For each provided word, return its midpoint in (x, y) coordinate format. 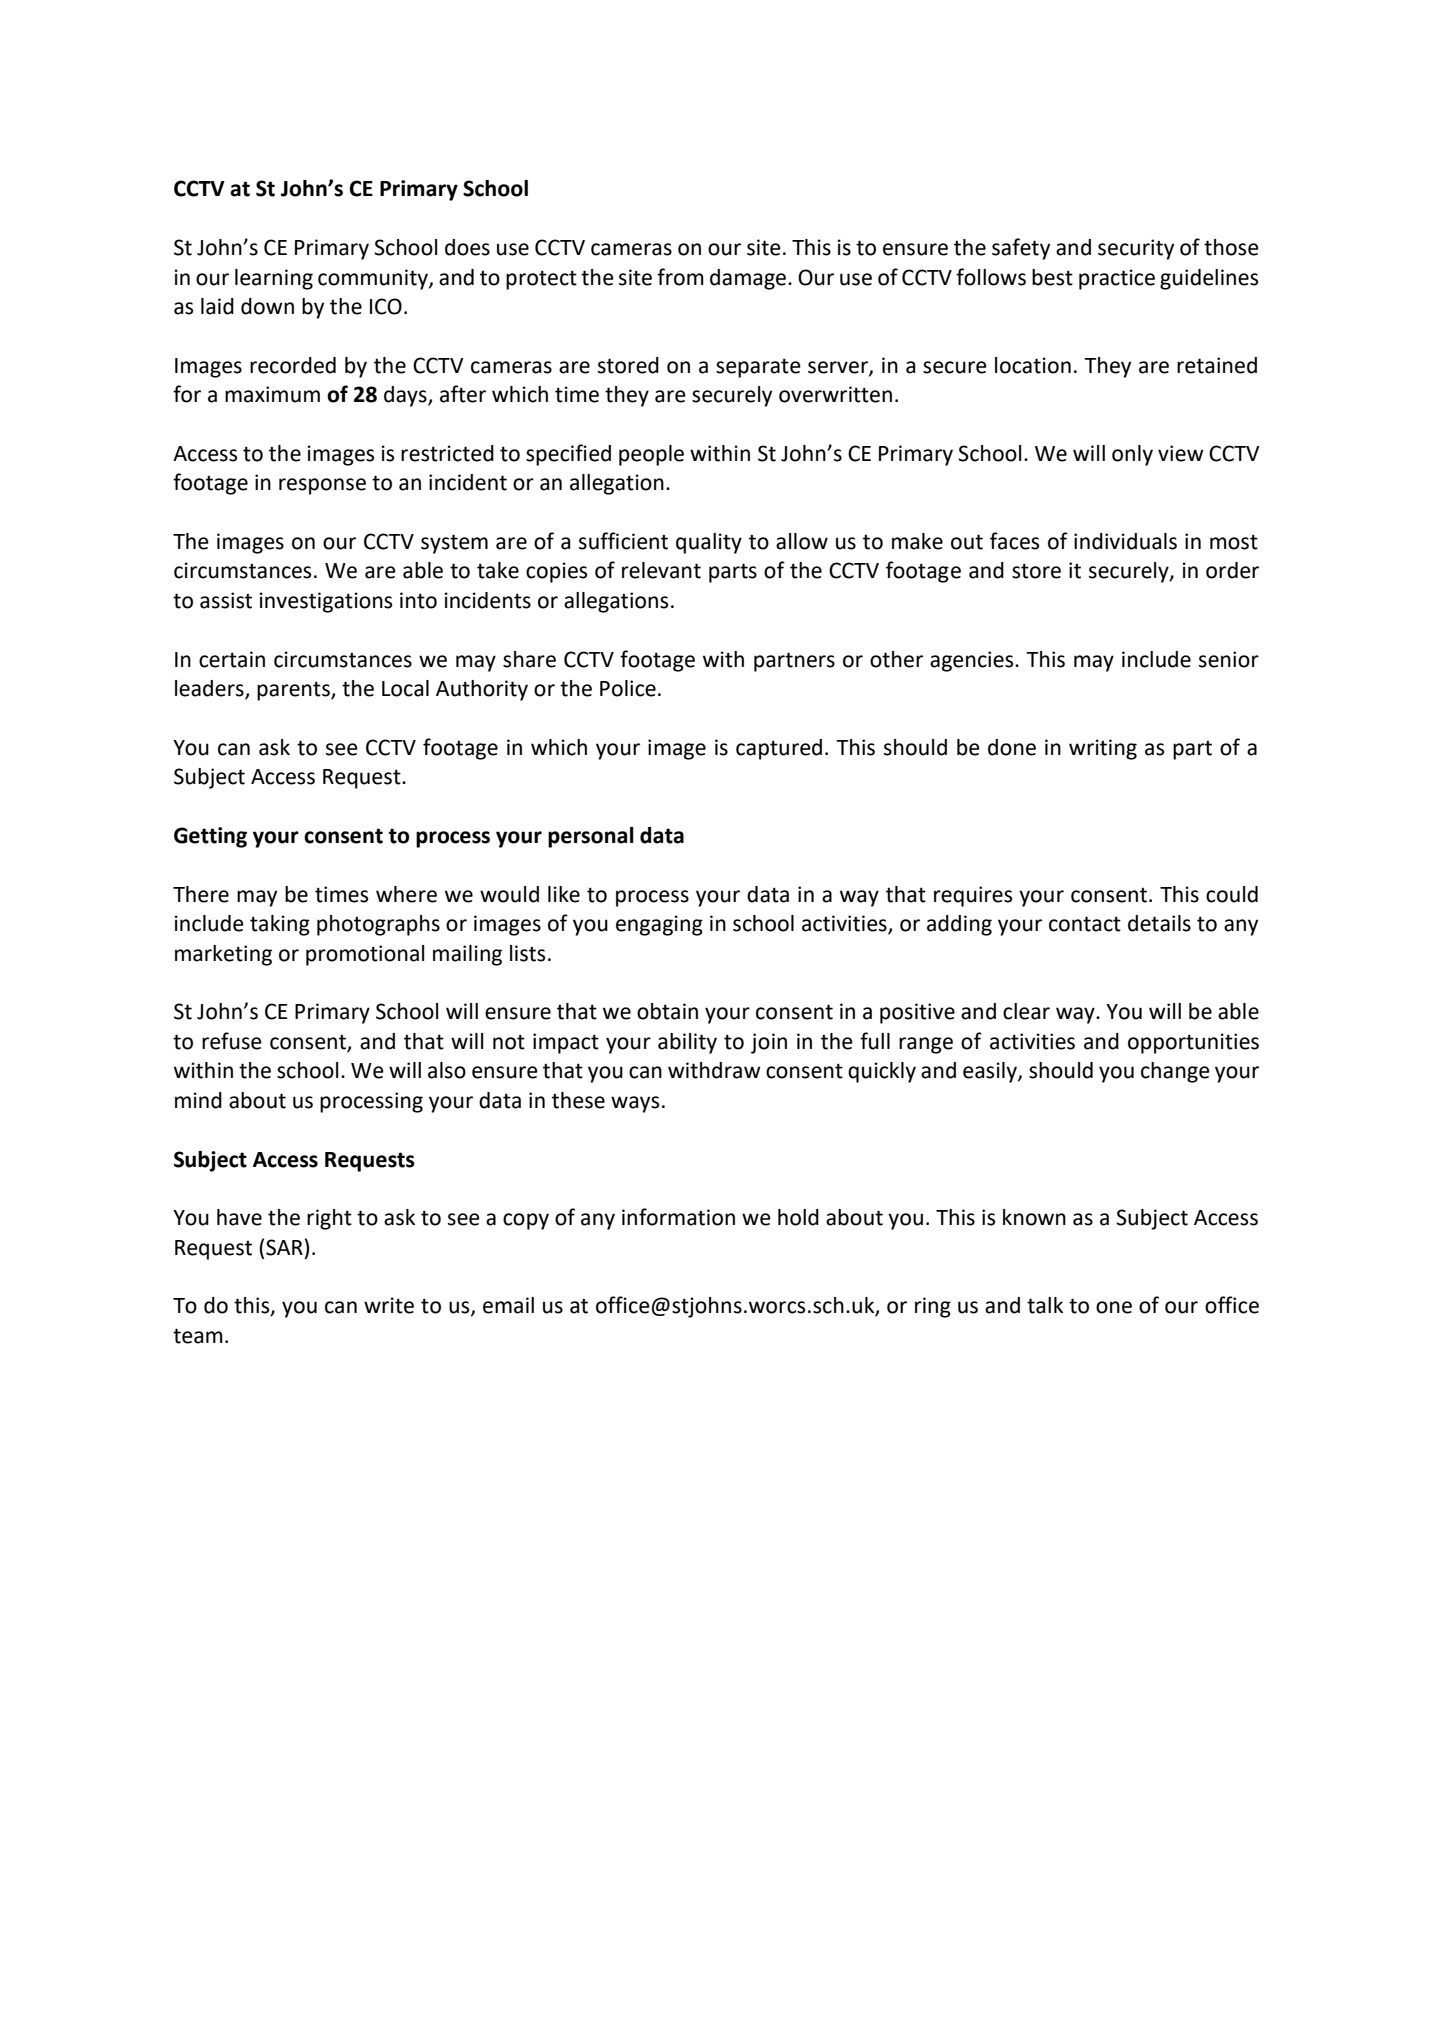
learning (274, 279)
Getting (210, 837)
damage (749, 279)
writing (1103, 749)
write (389, 1305)
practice (1117, 279)
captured (779, 749)
